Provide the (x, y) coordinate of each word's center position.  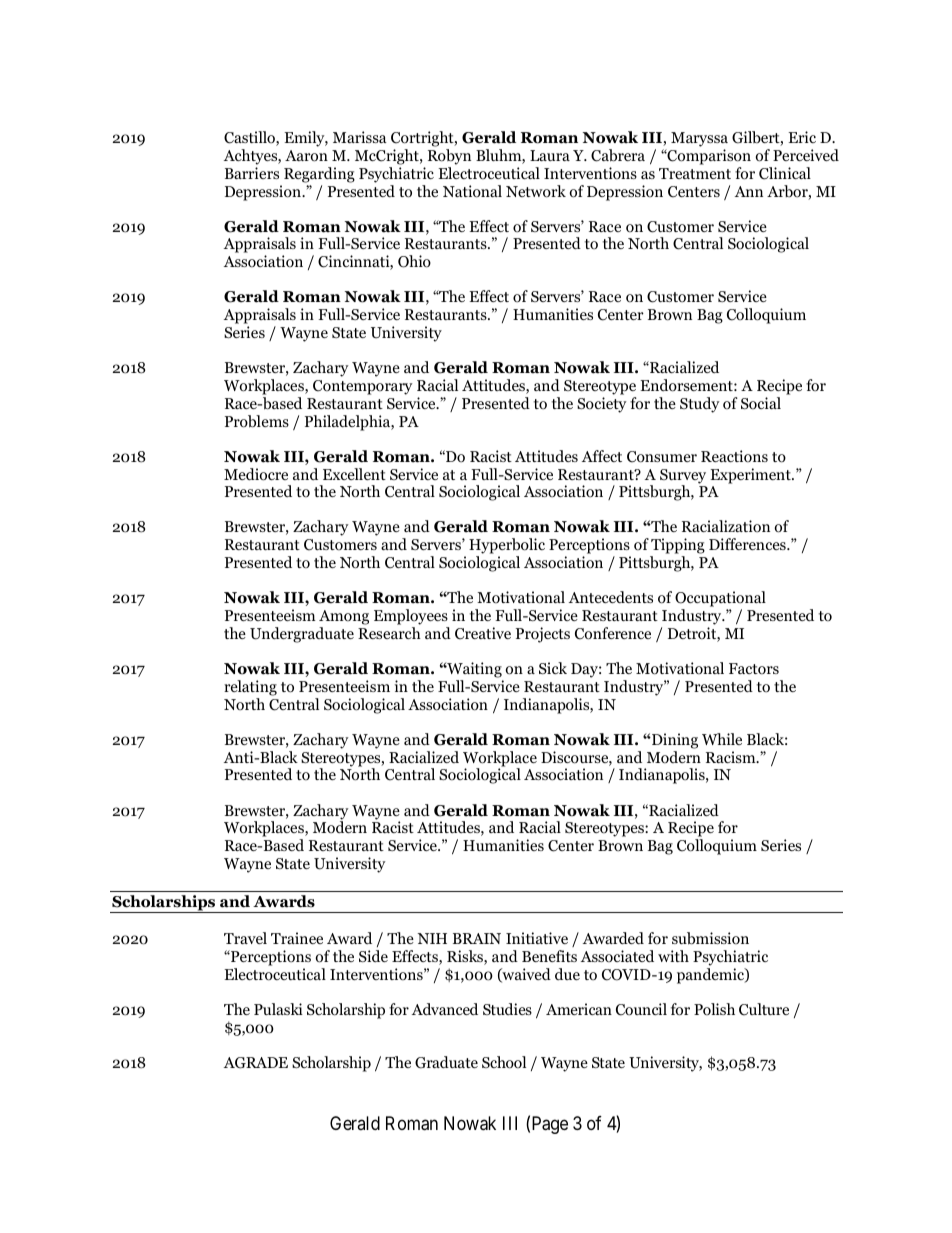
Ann (749, 191)
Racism (732, 757)
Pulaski (278, 1009)
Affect (602, 456)
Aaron (306, 156)
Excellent (354, 474)
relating (250, 688)
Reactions (734, 456)
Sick (553, 668)
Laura (550, 155)
